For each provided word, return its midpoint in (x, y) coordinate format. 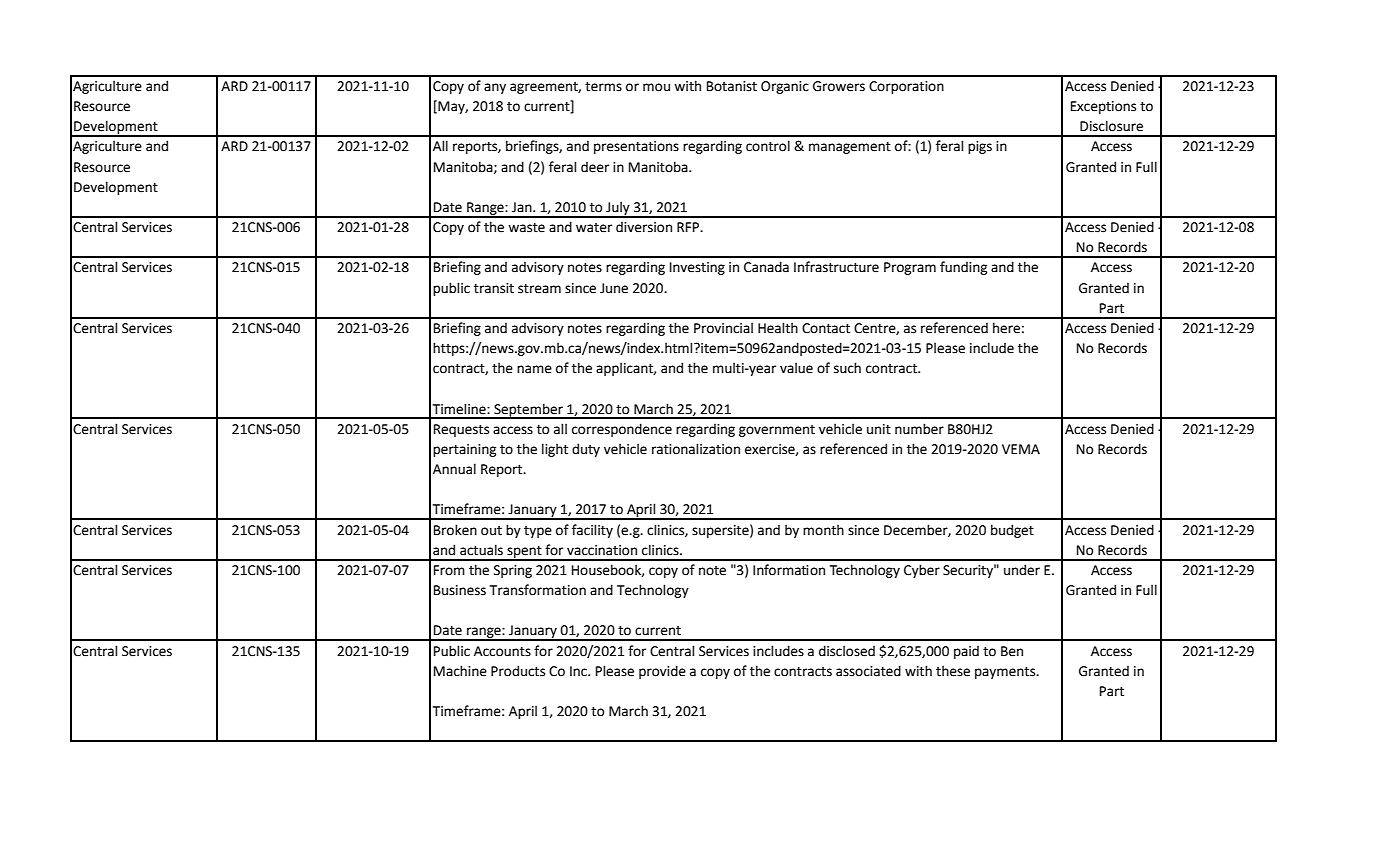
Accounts (502, 651)
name (534, 369)
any (495, 88)
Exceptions (1103, 107)
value (796, 368)
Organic (785, 87)
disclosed (847, 651)
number (919, 429)
